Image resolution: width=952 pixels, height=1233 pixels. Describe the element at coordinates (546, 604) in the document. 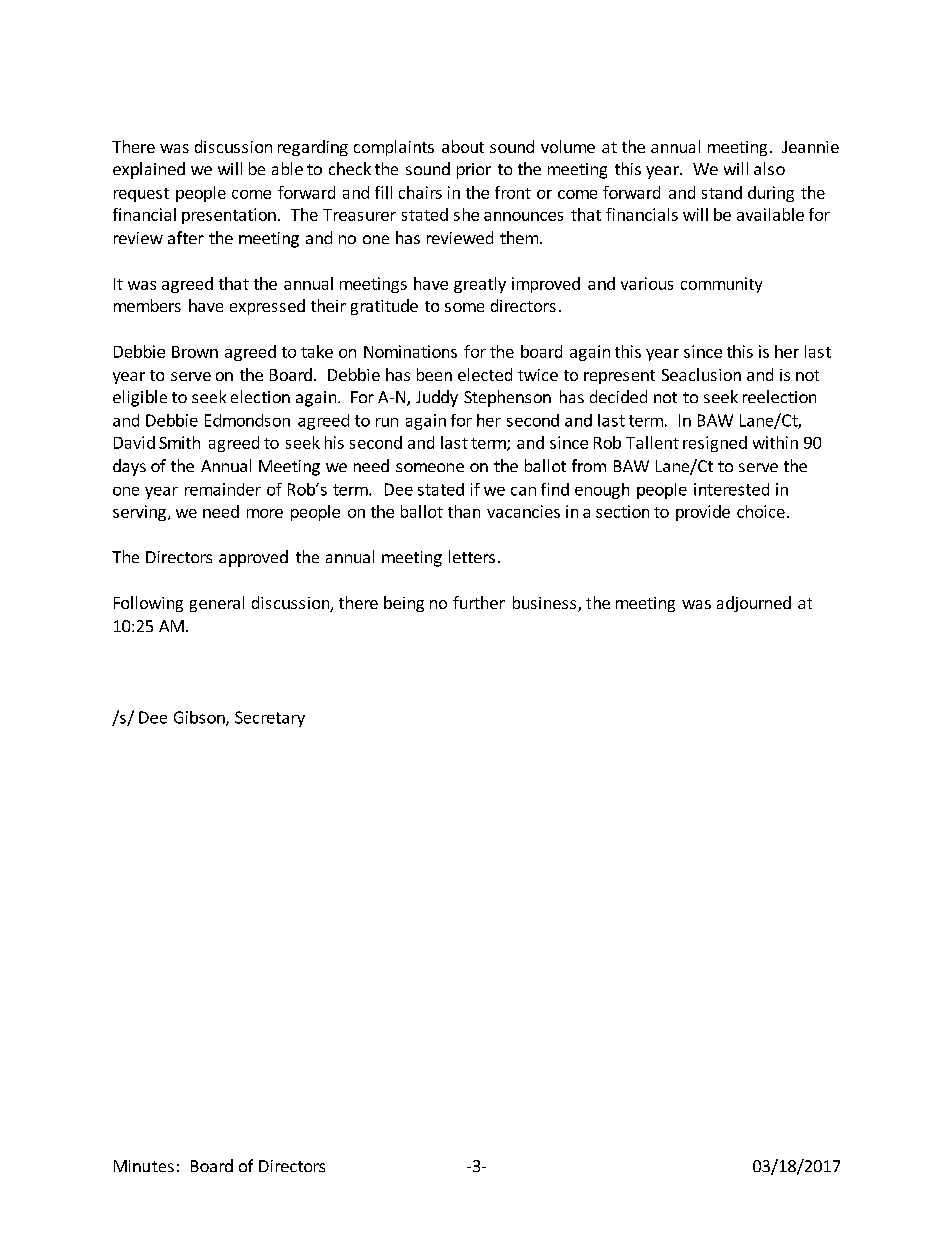

I see `business` at that location.
